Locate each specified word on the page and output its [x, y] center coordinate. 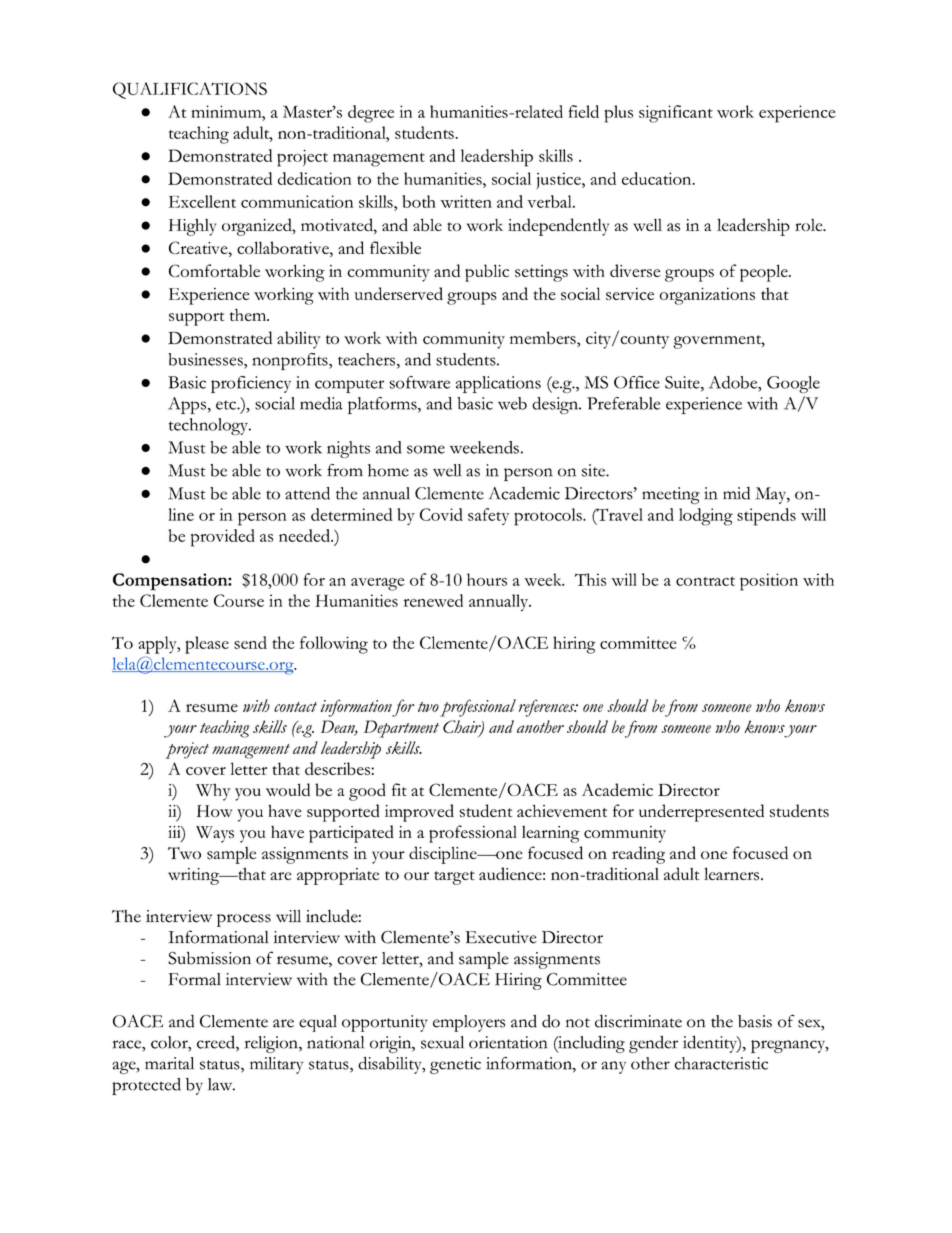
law [221, 1084]
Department [401, 729]
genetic [455, 1065]
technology [209, 426]
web [512, 403]
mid [736, 493]
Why [213, 792]
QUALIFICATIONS [190, 90]
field [584, 111]
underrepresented [701, 813]
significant [676, 114]
